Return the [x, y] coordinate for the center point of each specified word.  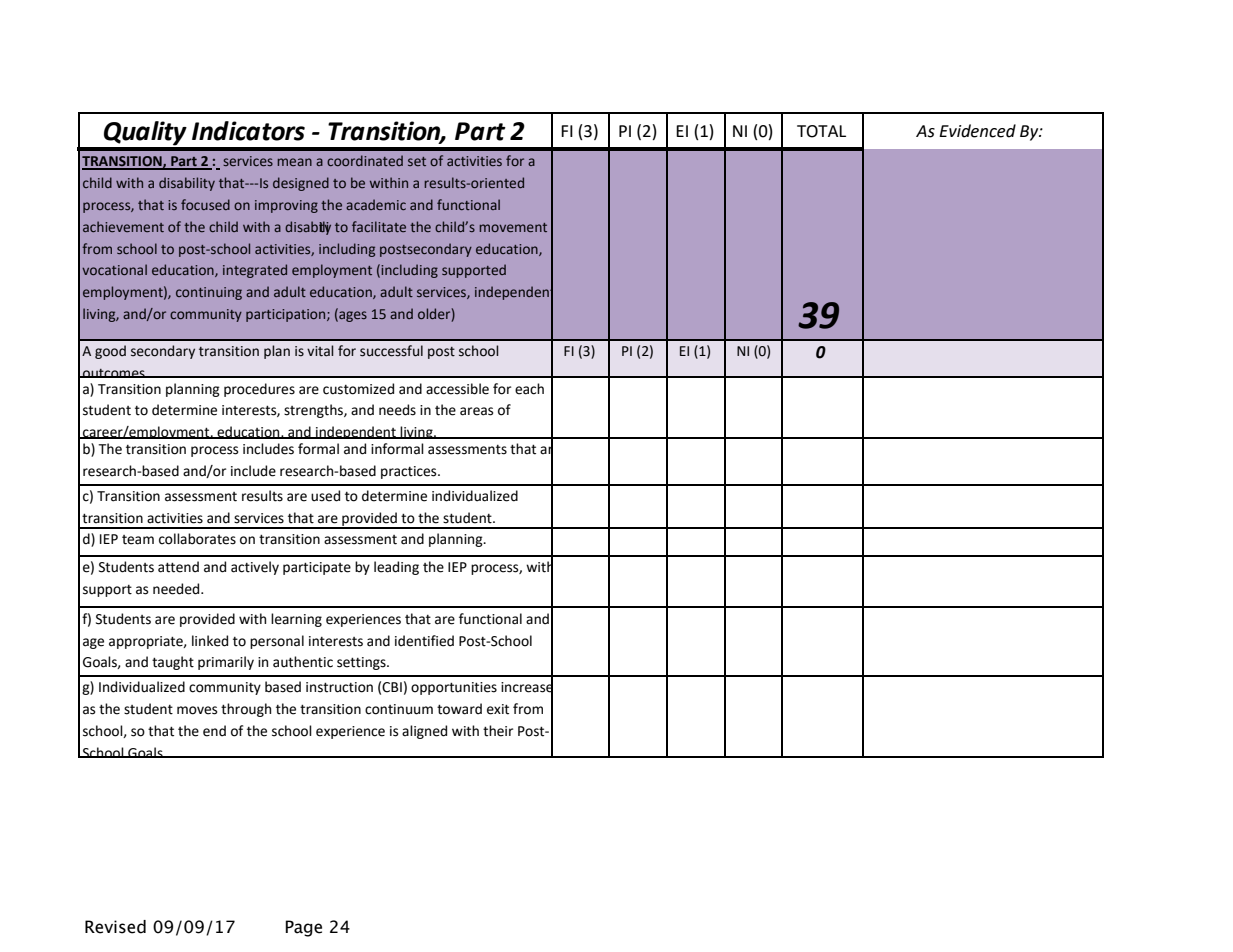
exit [498, 709]
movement [513, 227]
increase [527, 687]
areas [476, 411]
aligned [424, 732]
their [498, 731]
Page [303, 928]
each [529, 389]
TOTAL [821, 131]
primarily [226, 663]
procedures [259, 390]
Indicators [248, 131]
